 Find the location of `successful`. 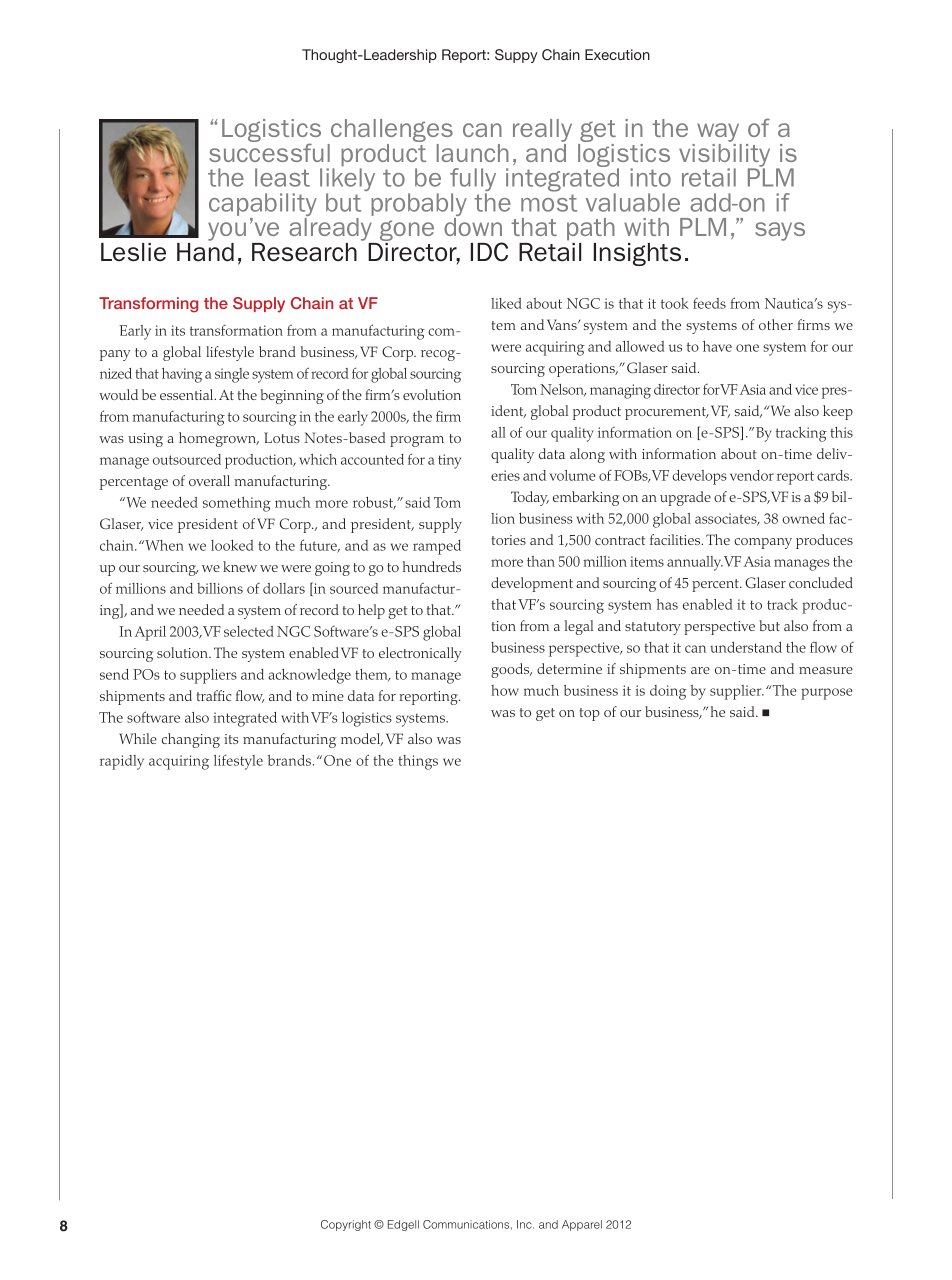

successful is located at coordinates (269, 151).
